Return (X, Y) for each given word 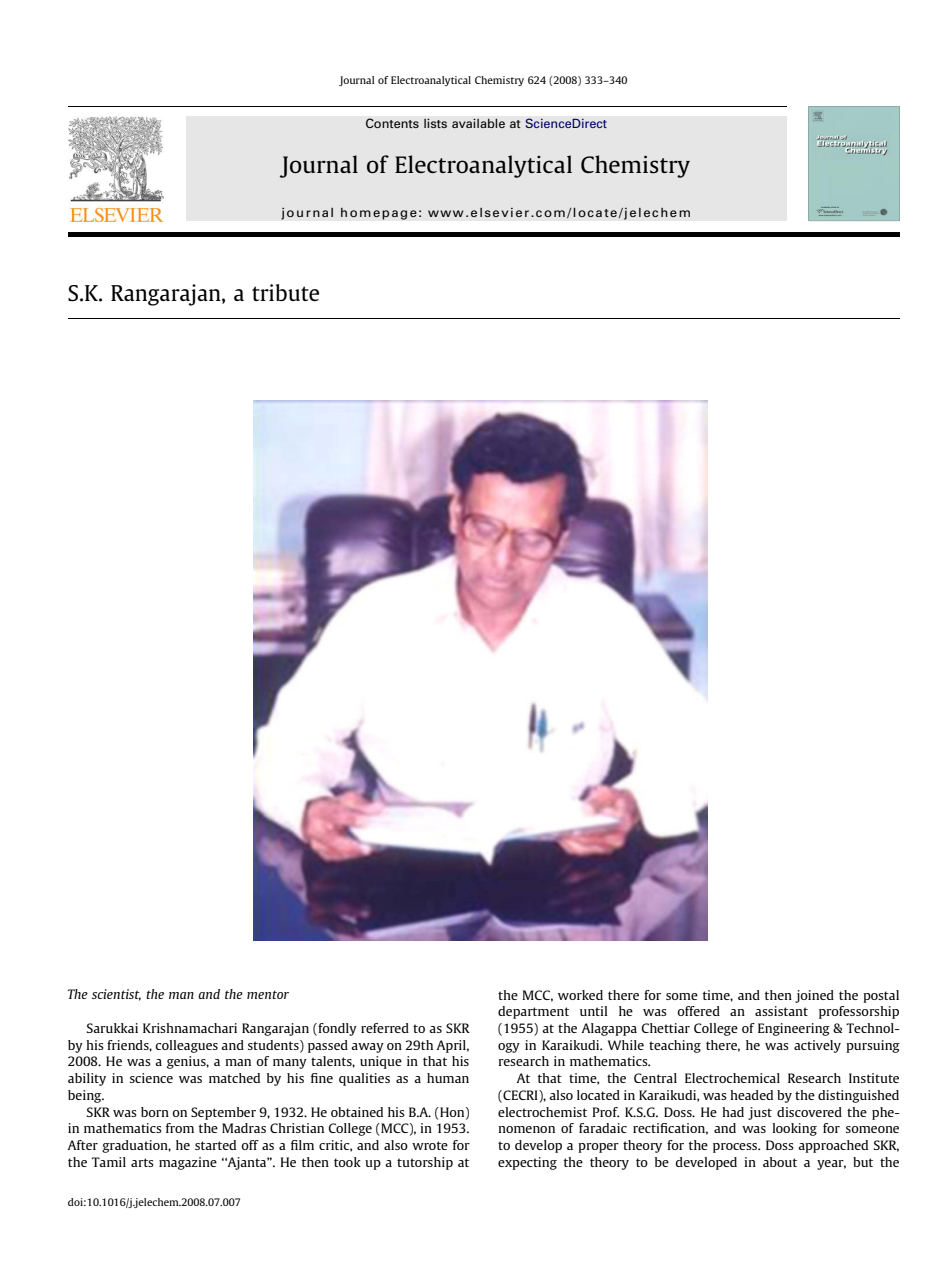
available (478, 123)
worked (580, 995)
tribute (285, 292)
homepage (379, 213)
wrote (430, 1145)
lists (435, 123)
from (180, 1128)
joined (814, 996)
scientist (116, 995)
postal (881, 996)
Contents (392, 123)
